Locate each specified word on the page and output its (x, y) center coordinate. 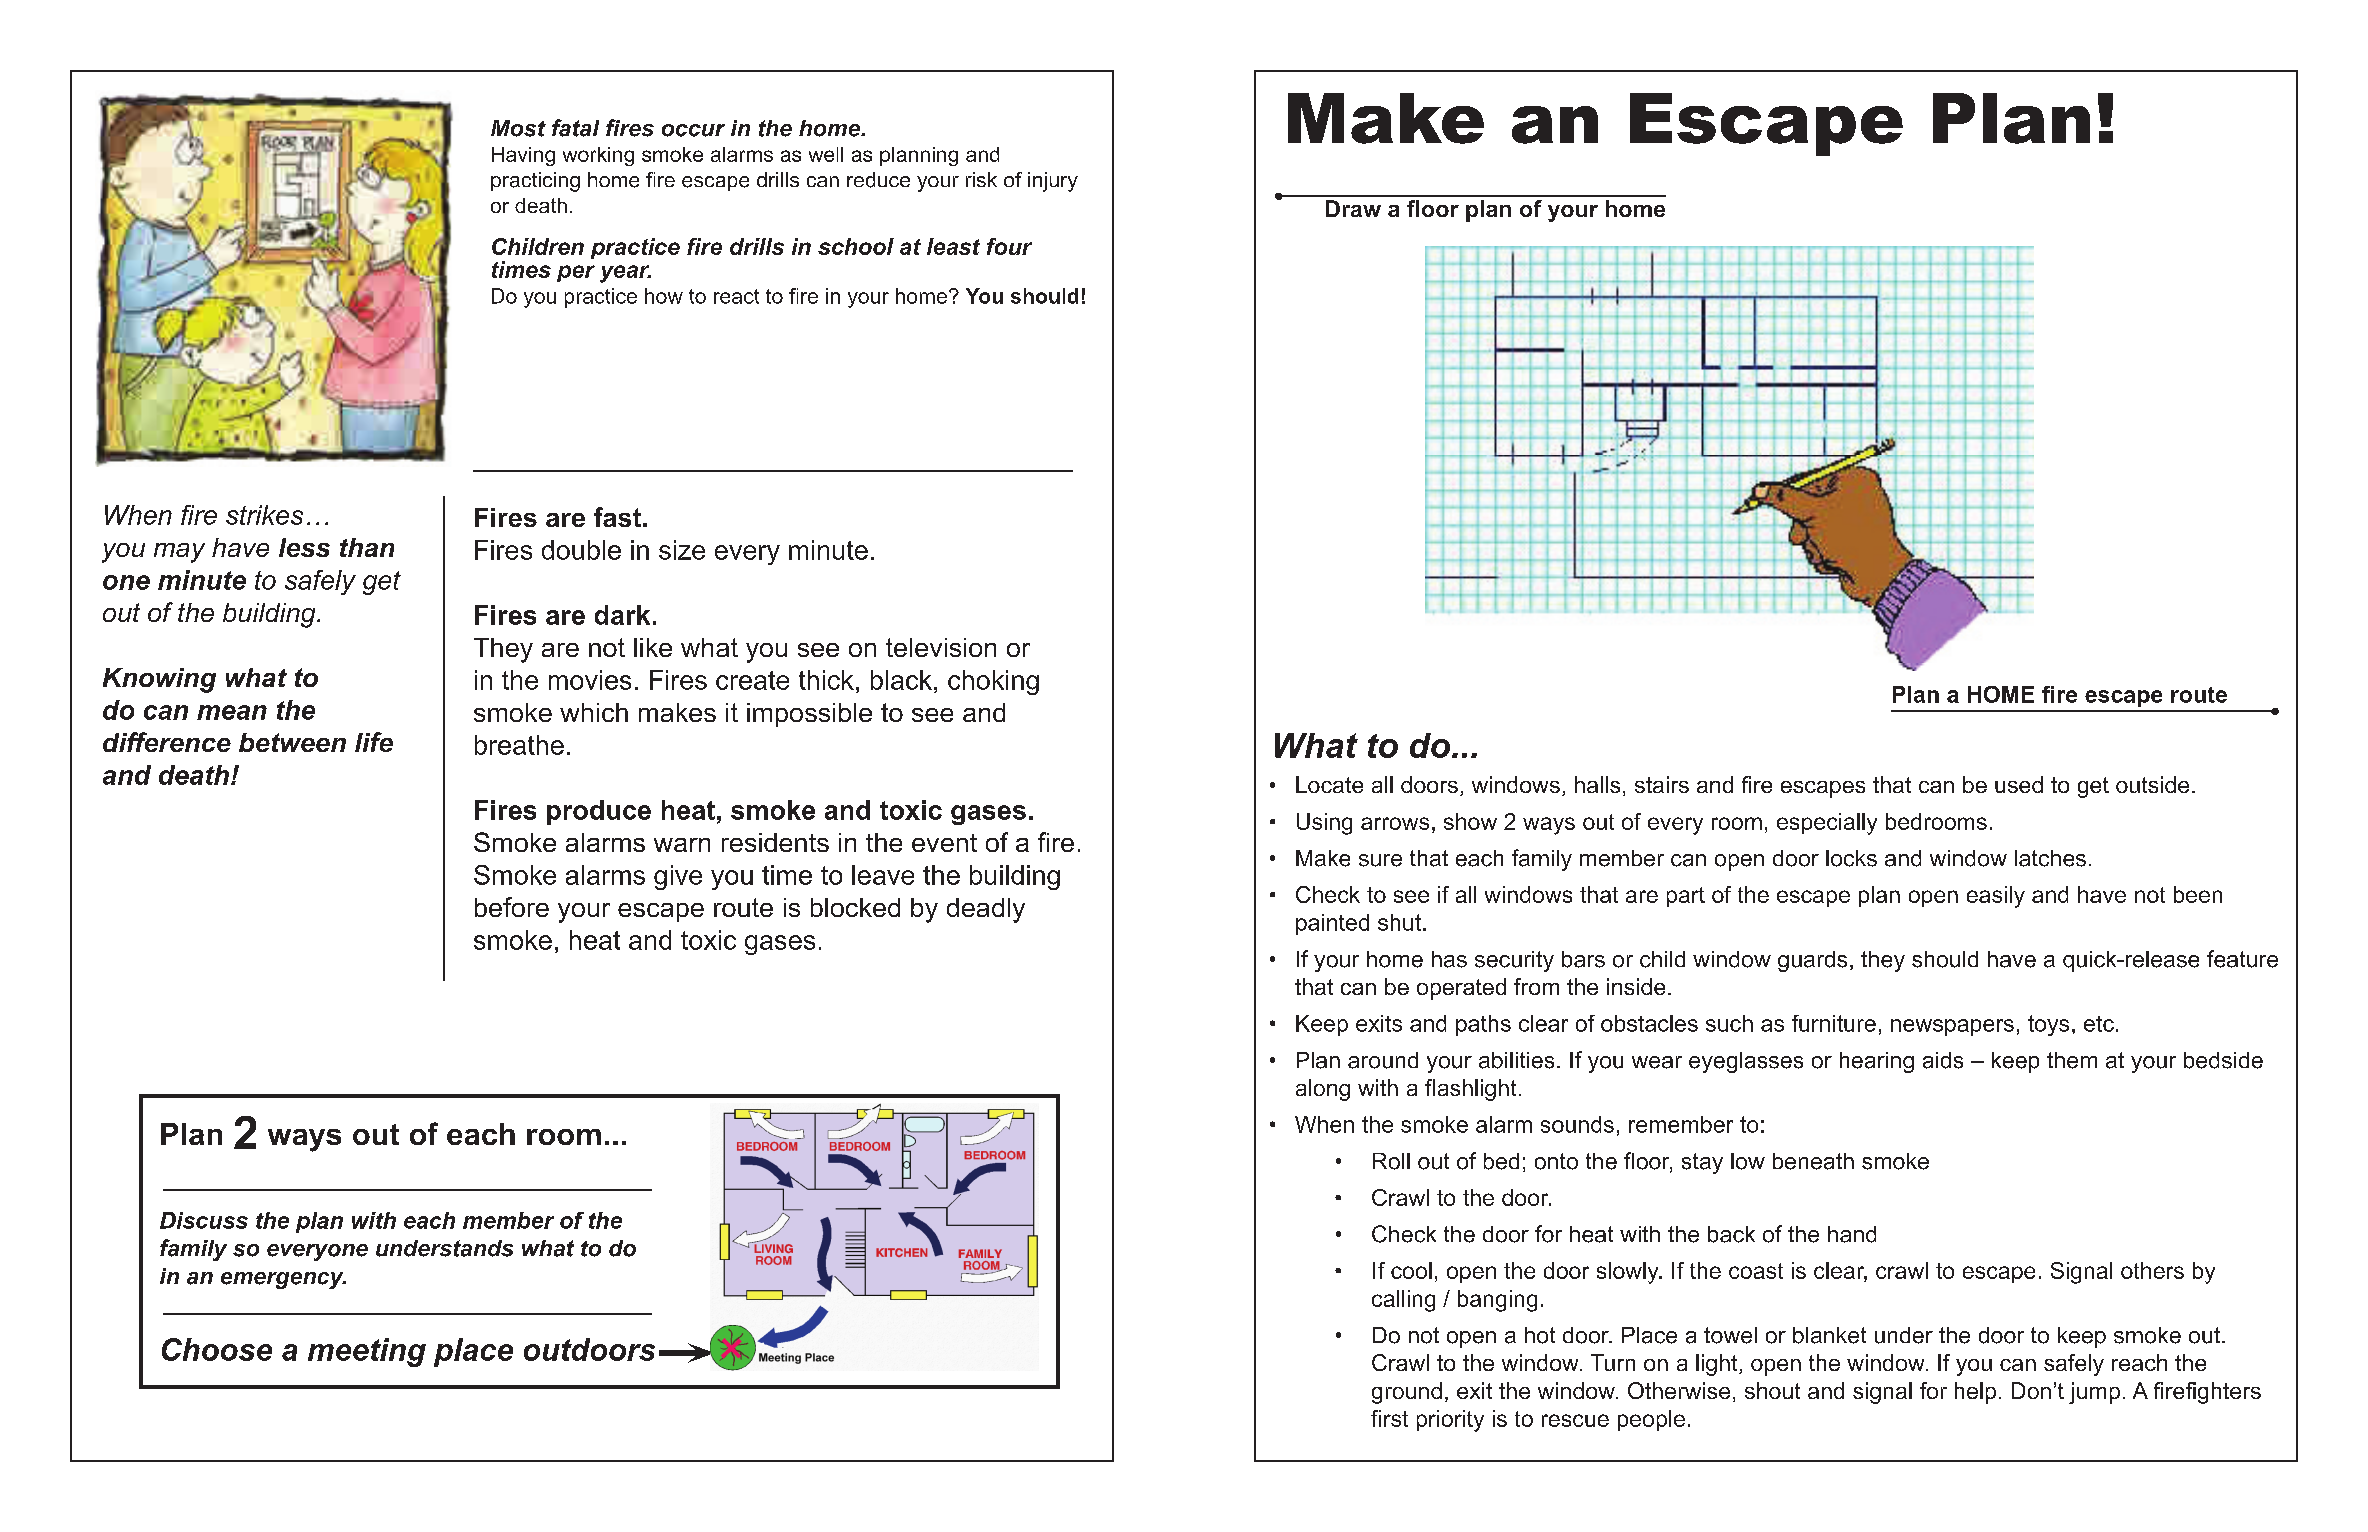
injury (1053, 182)
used (2019, 784)
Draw (1353, 208)
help (1975, 1393)
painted (1332, 924)
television (941, 647)
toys (2048, 1025)
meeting (367, 1352)
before (512, 907)
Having (523, 156)
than (367, 547)
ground (1407, 1393)
